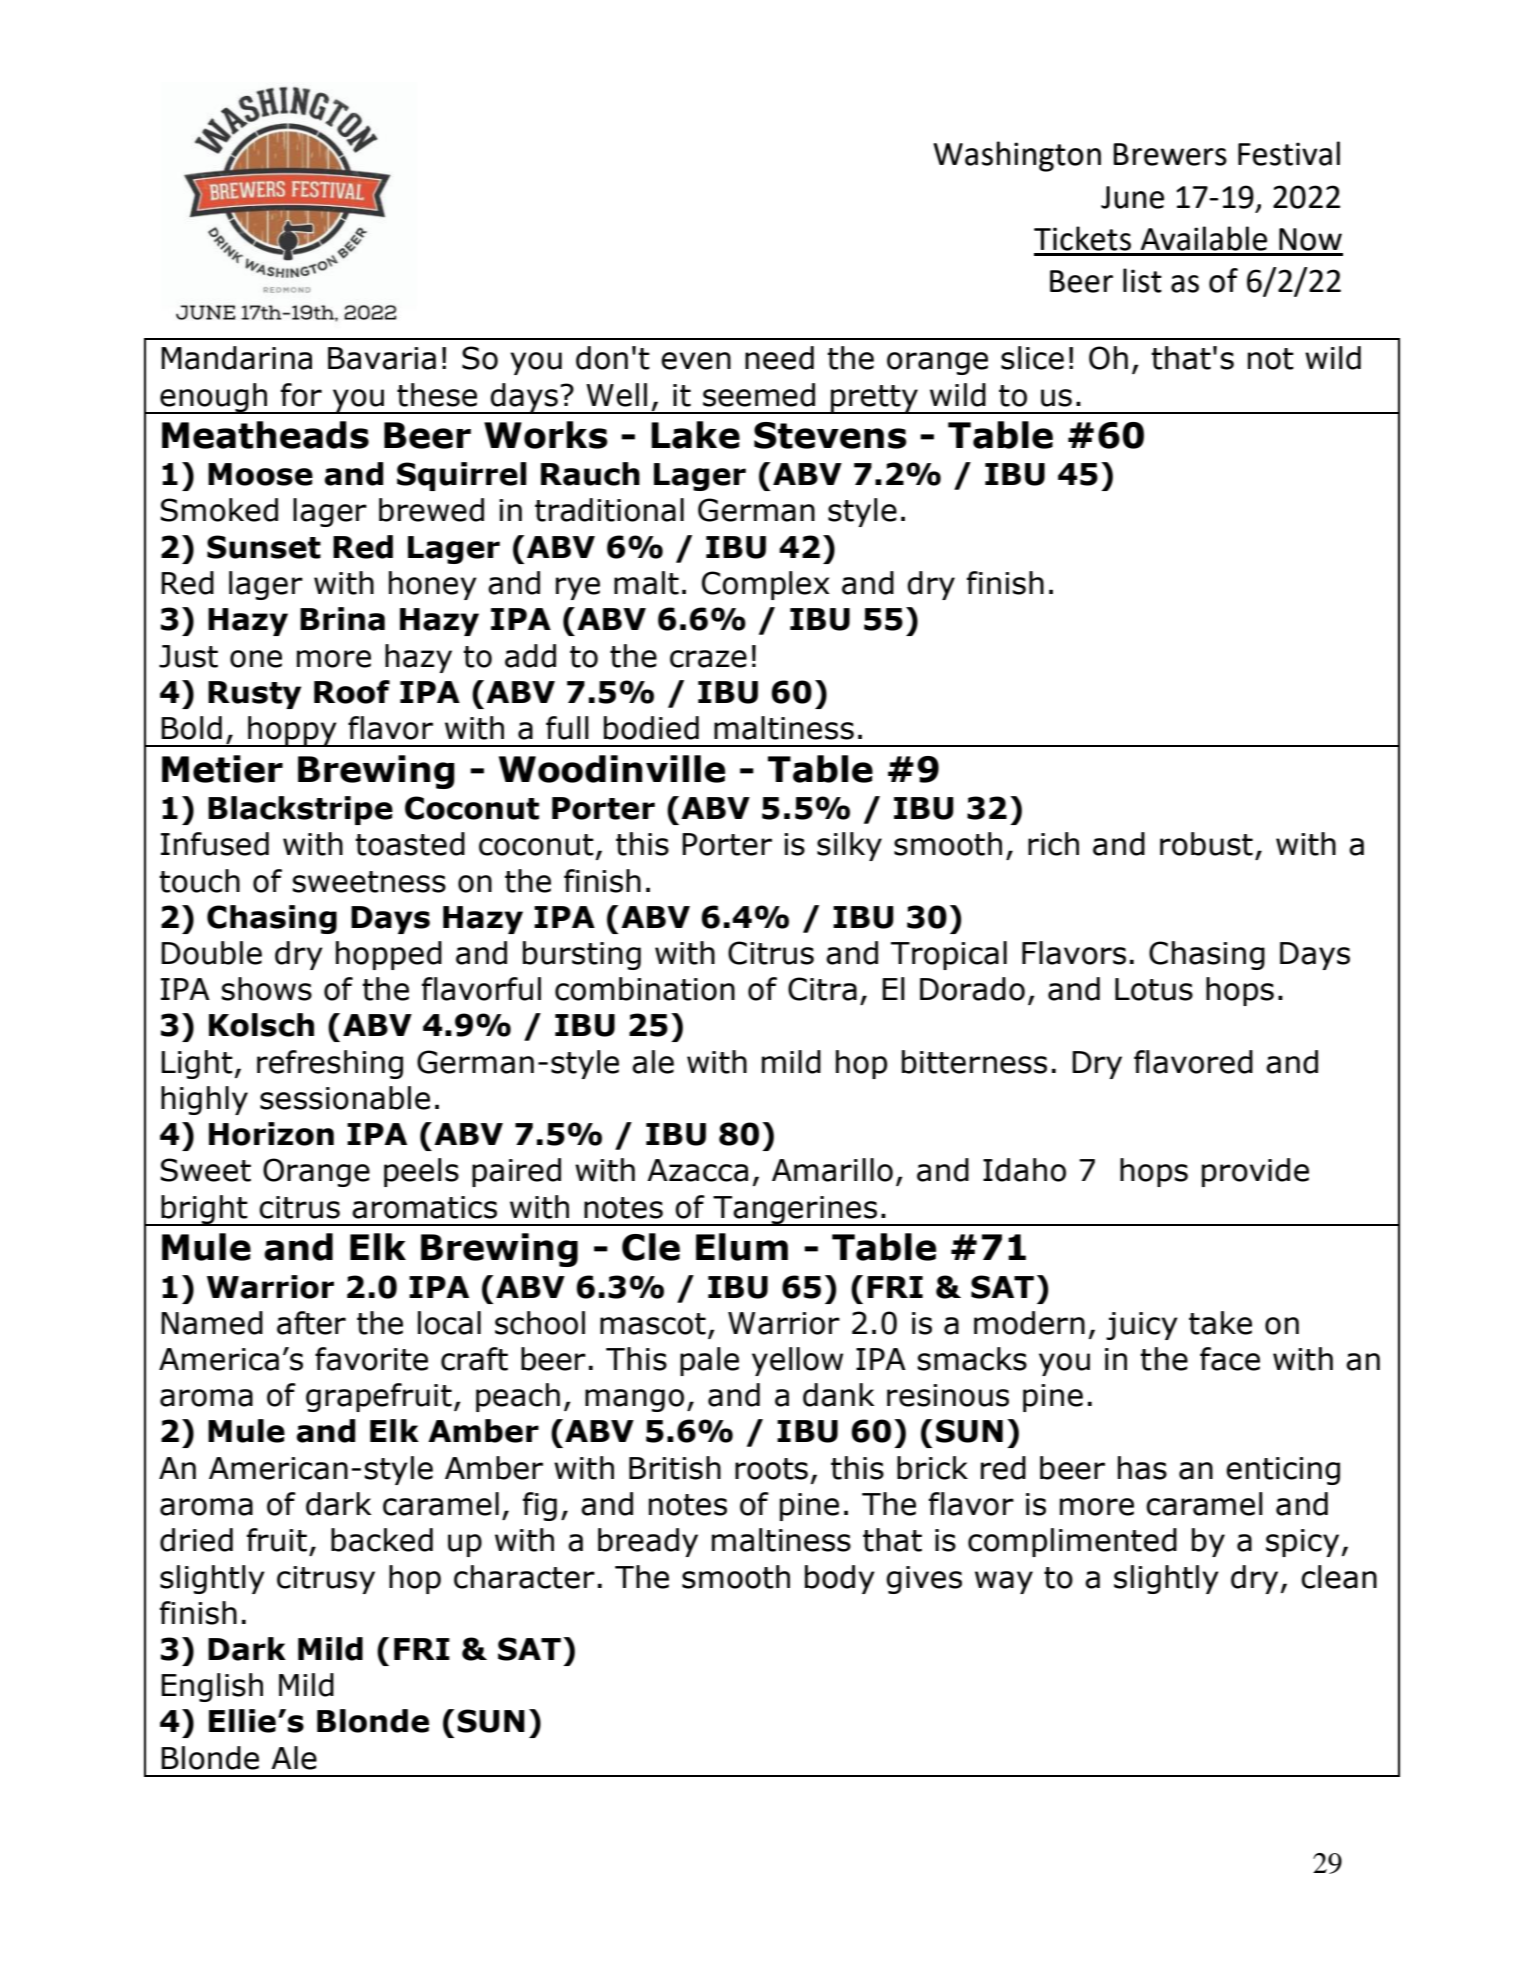  Describe the element at coordinates (797, 1361) in the screenshot. I see `yellow` at that location.
